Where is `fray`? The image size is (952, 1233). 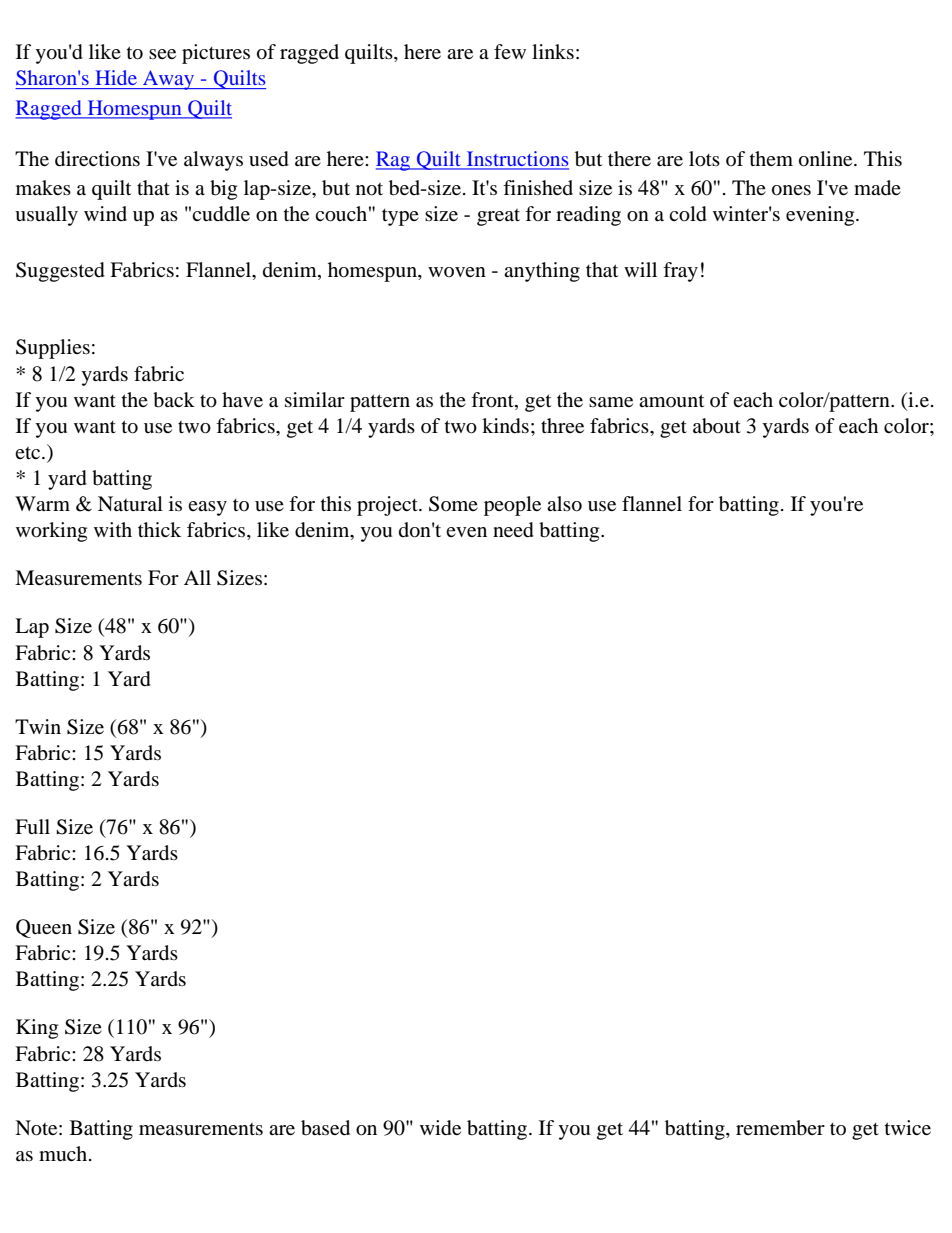 fray is located at coordinates (680, 272).
